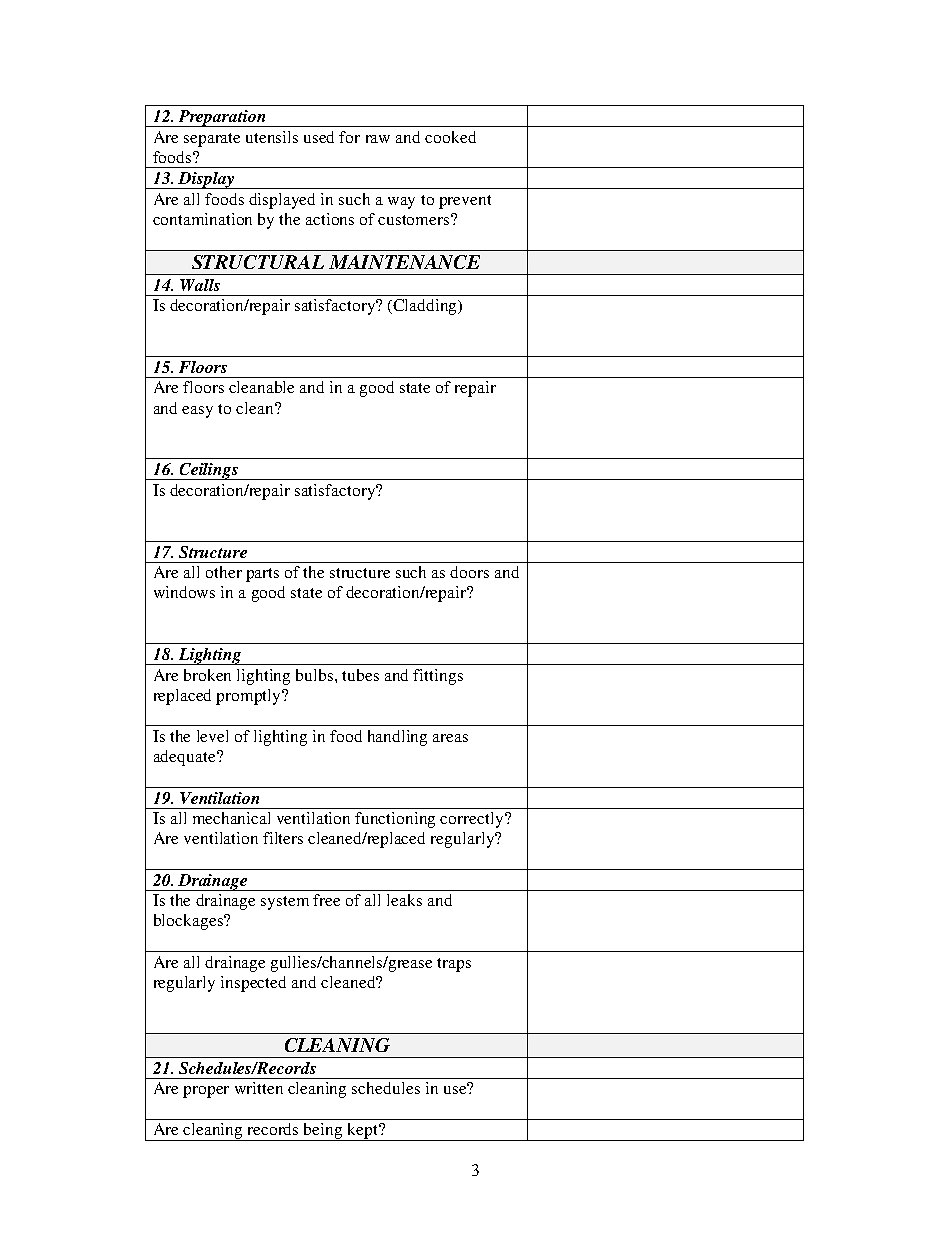  I want to click on mechanical, so click(231, 818).
